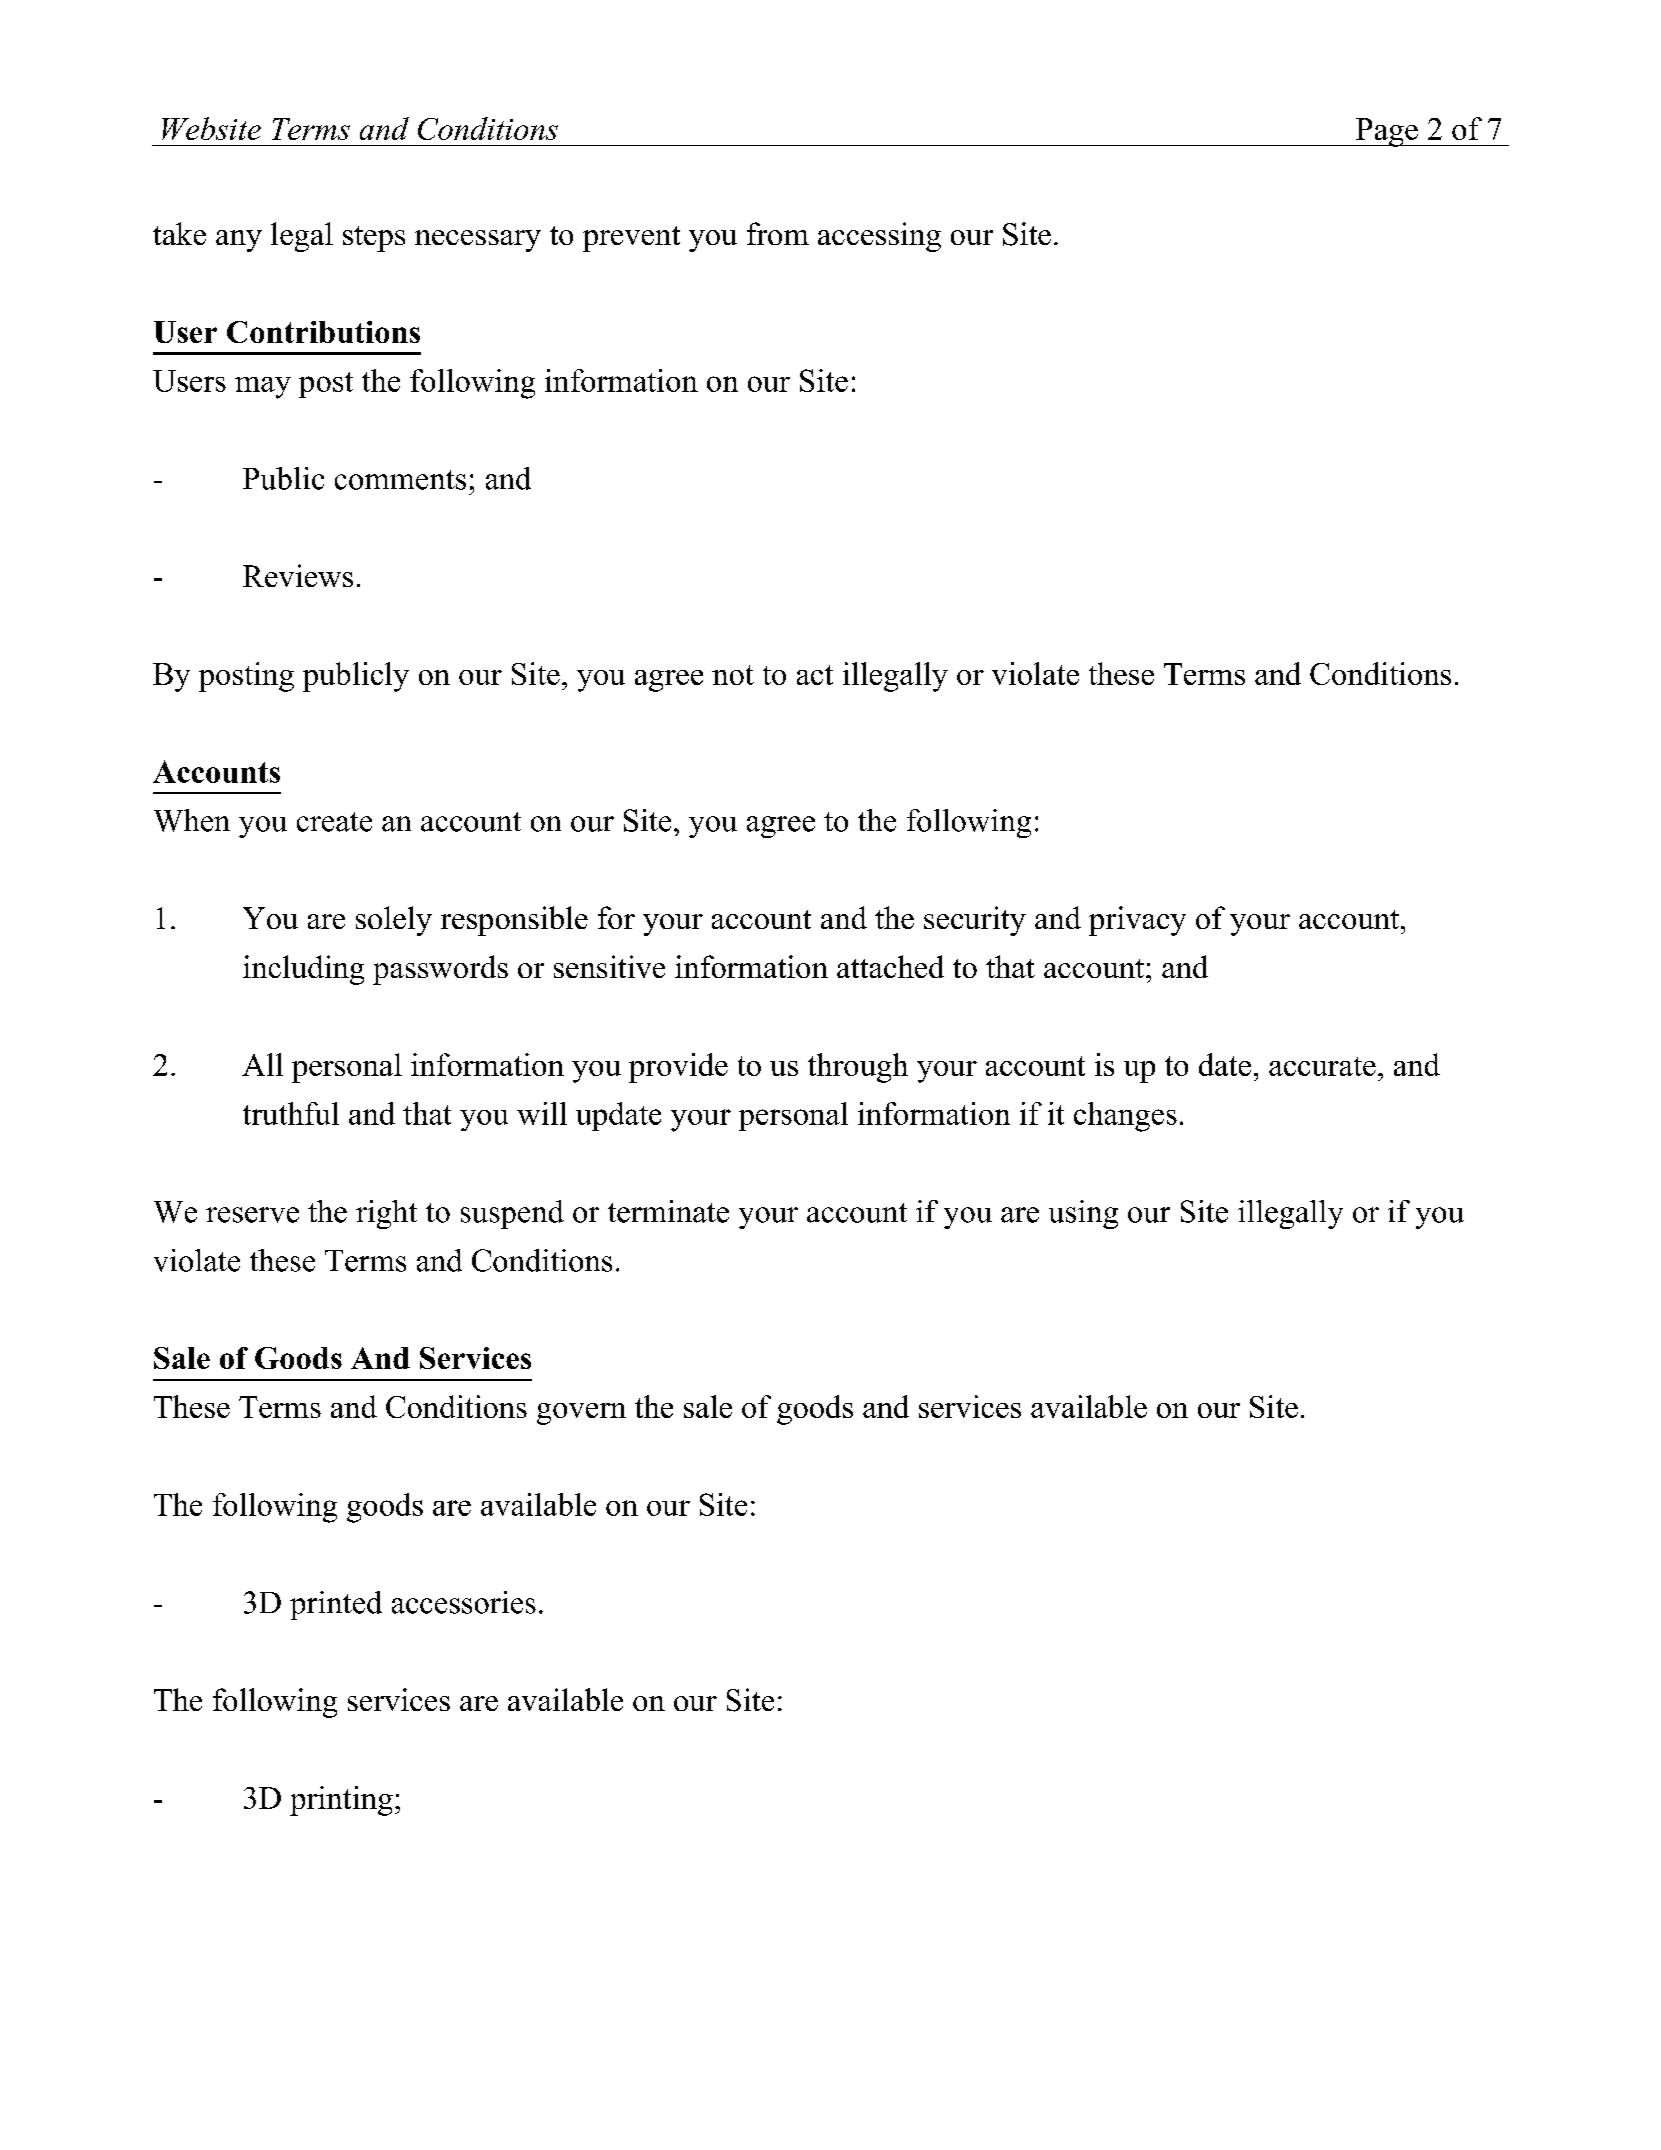 The height and width of the screenshot is (2150, 1661). What do you see at coordinates (341, 1801) in the screenshot?
I see `printing` at bounding box center [341, 1801].
